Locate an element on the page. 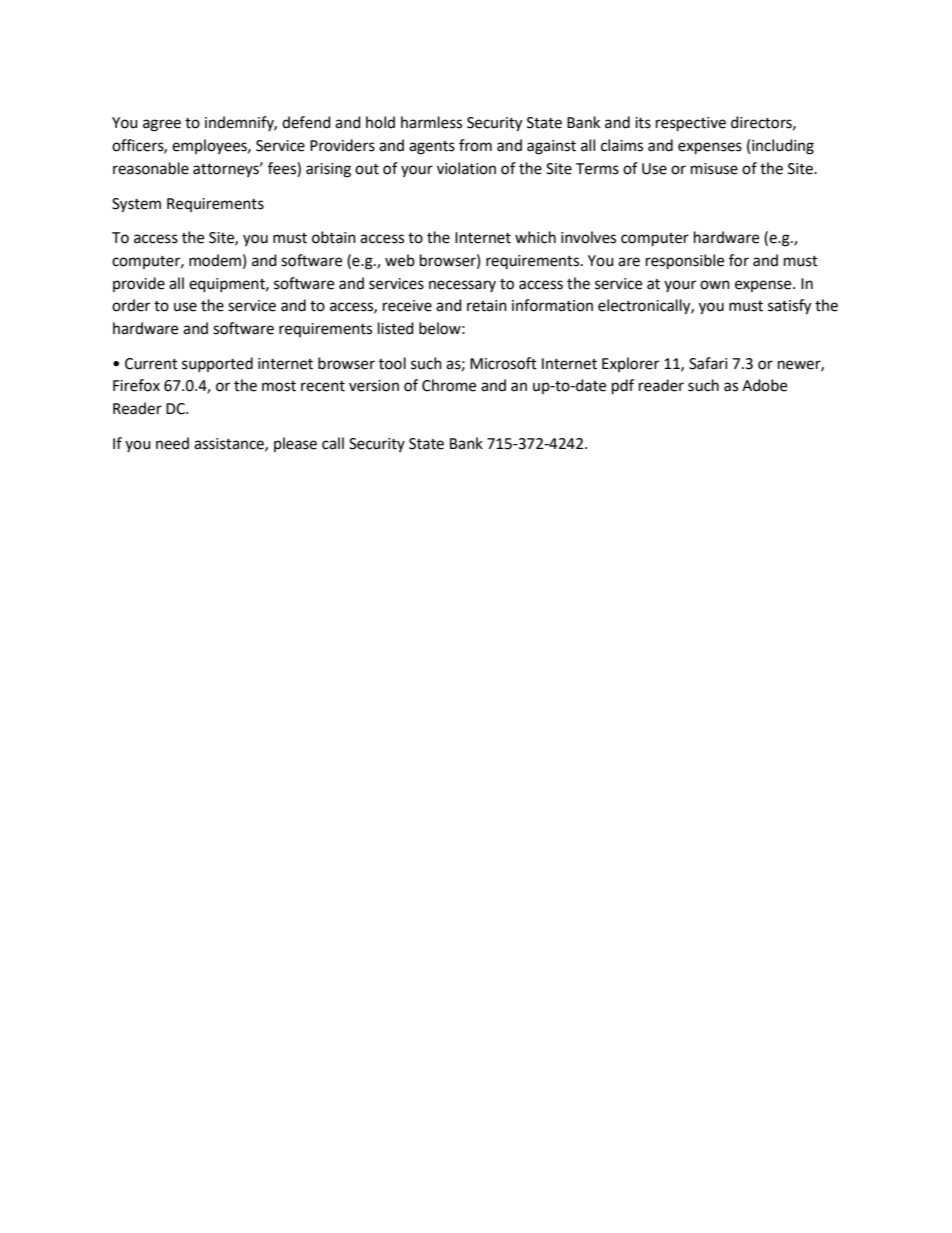 This document has height=1233, width=952. agree is located at coordinates (162, 125).
